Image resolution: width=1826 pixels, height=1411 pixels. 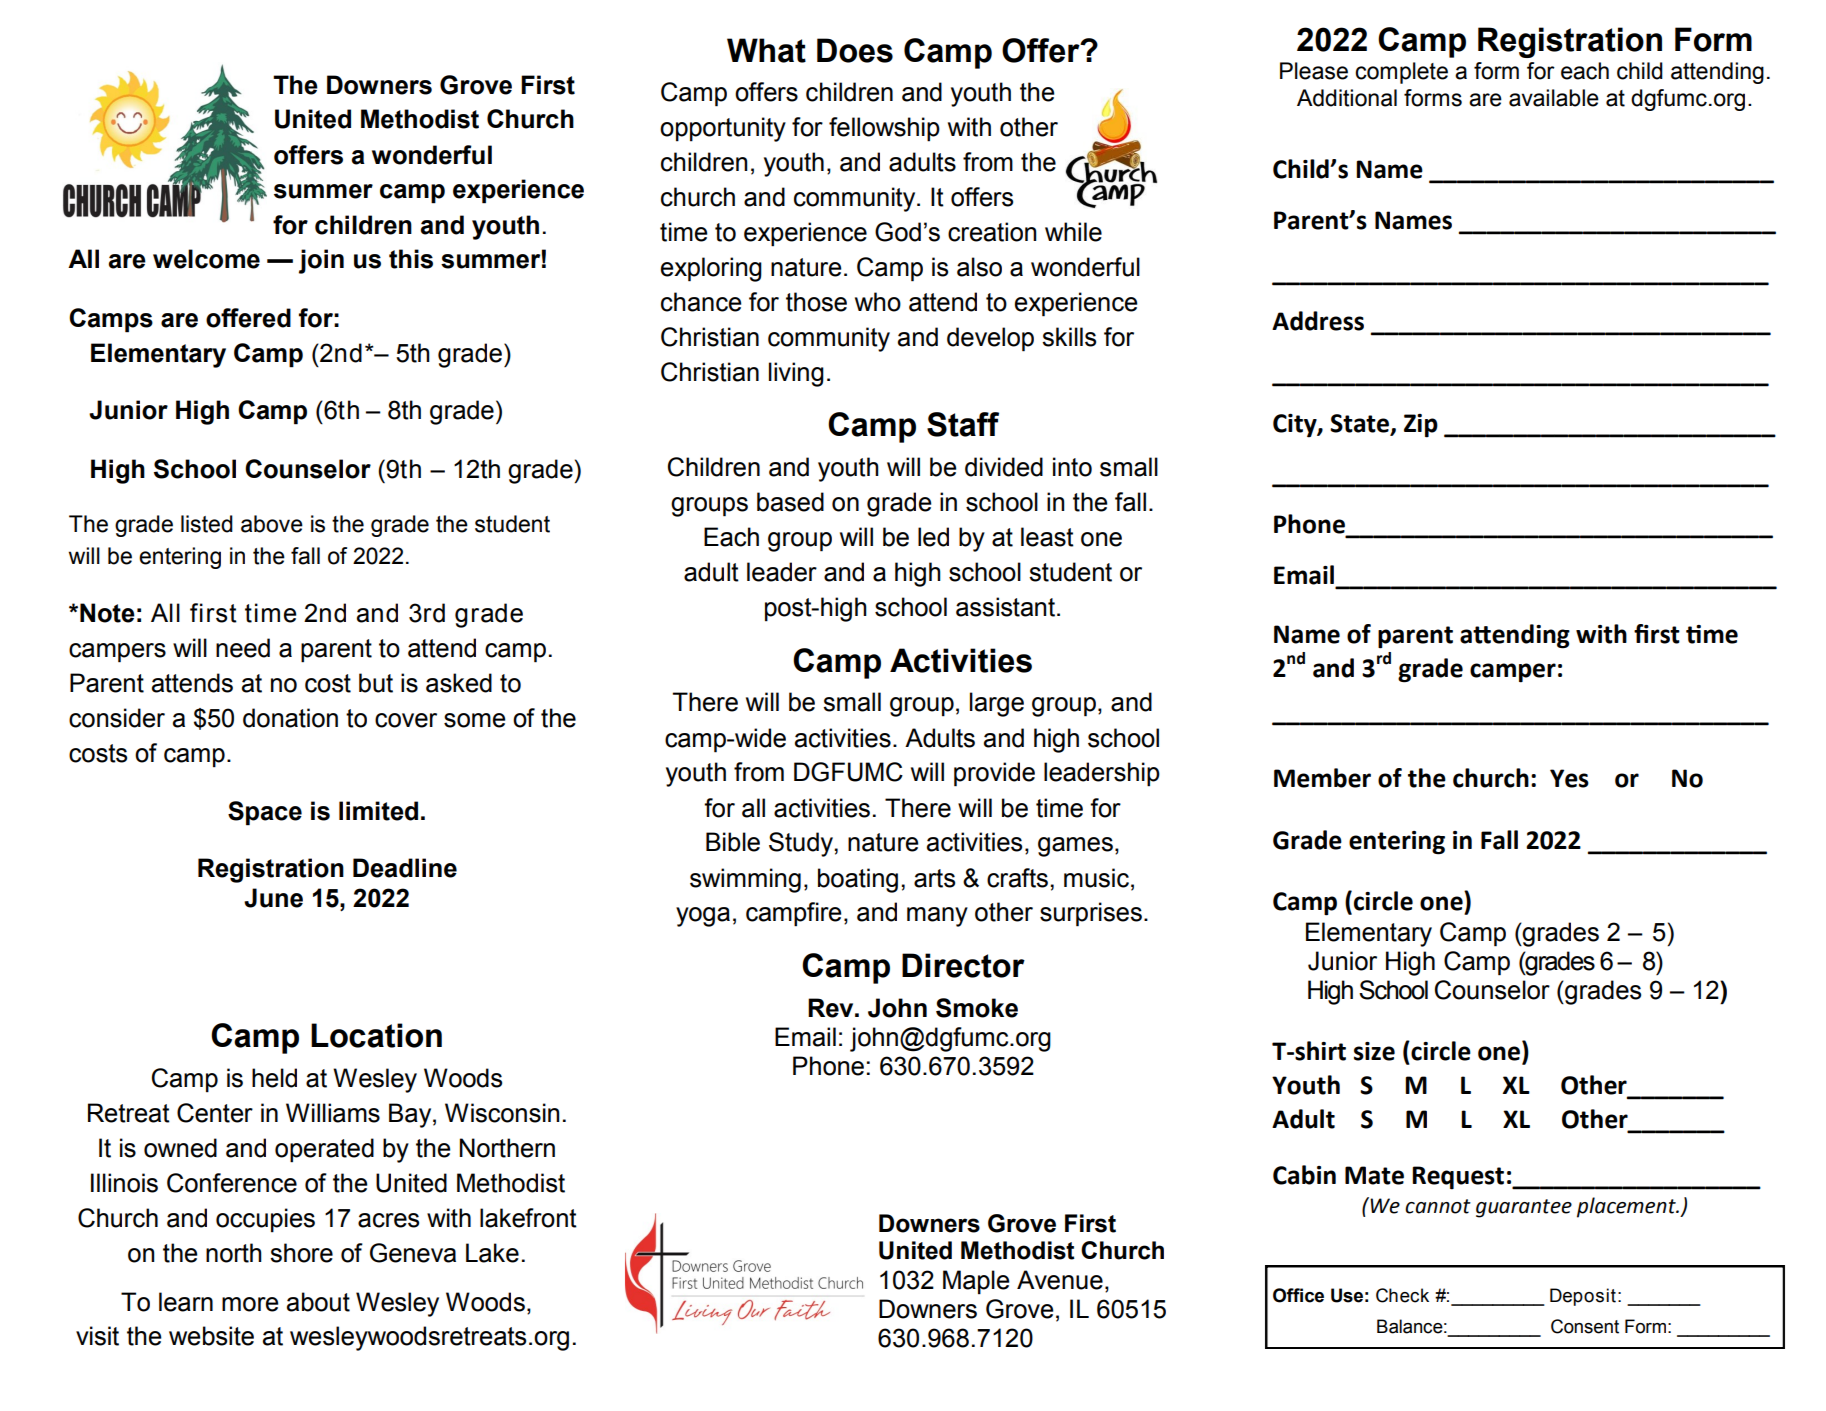 I want to click on Member, so click(x=1322, y=778).
